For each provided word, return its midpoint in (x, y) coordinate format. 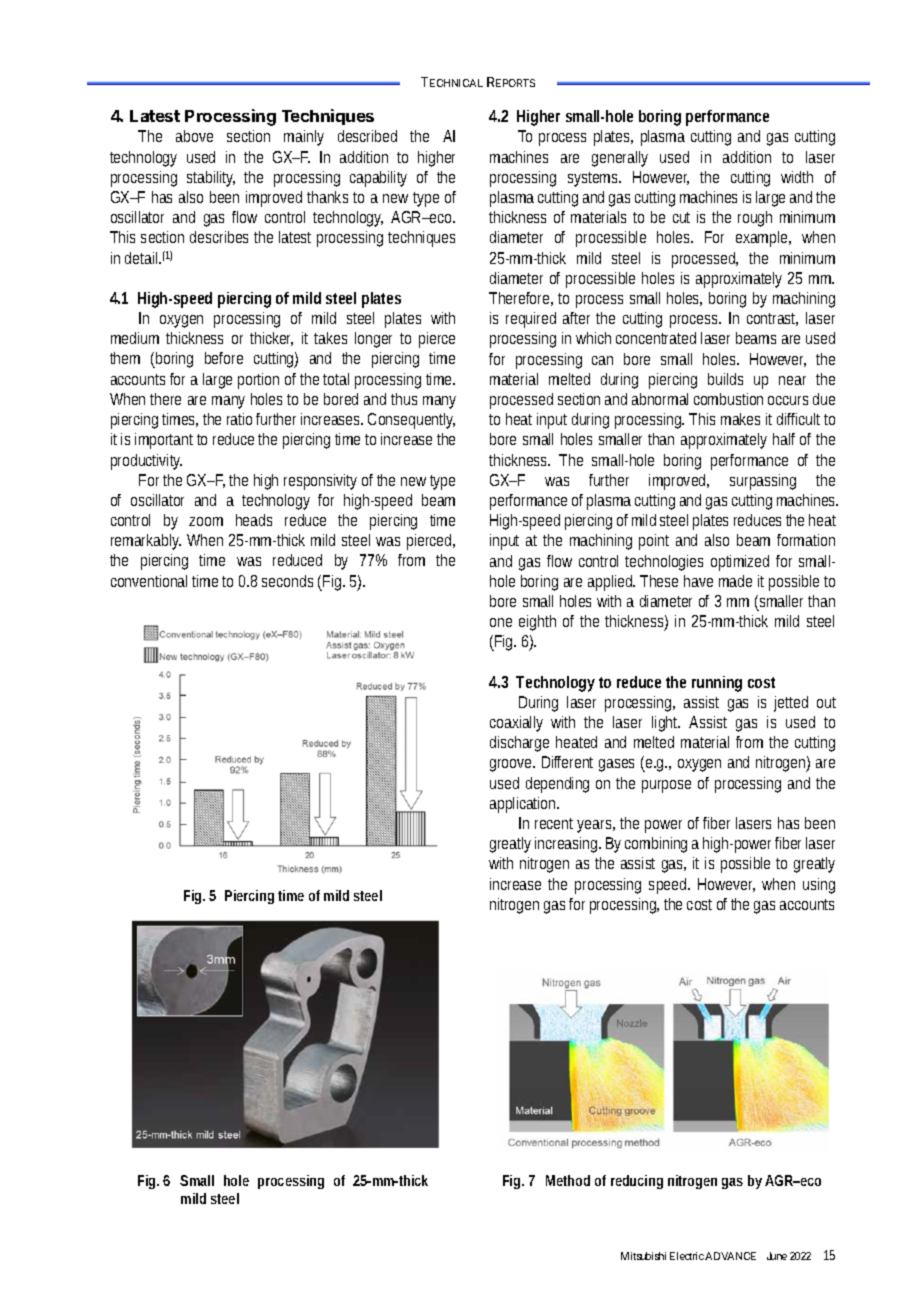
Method (568, 1180)
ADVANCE (730, 1256)
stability (211, 179)
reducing (637, 1182)
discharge (519, 744)
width (797, 177)
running (717, 684)
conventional (149, 581)
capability (378, 179)
